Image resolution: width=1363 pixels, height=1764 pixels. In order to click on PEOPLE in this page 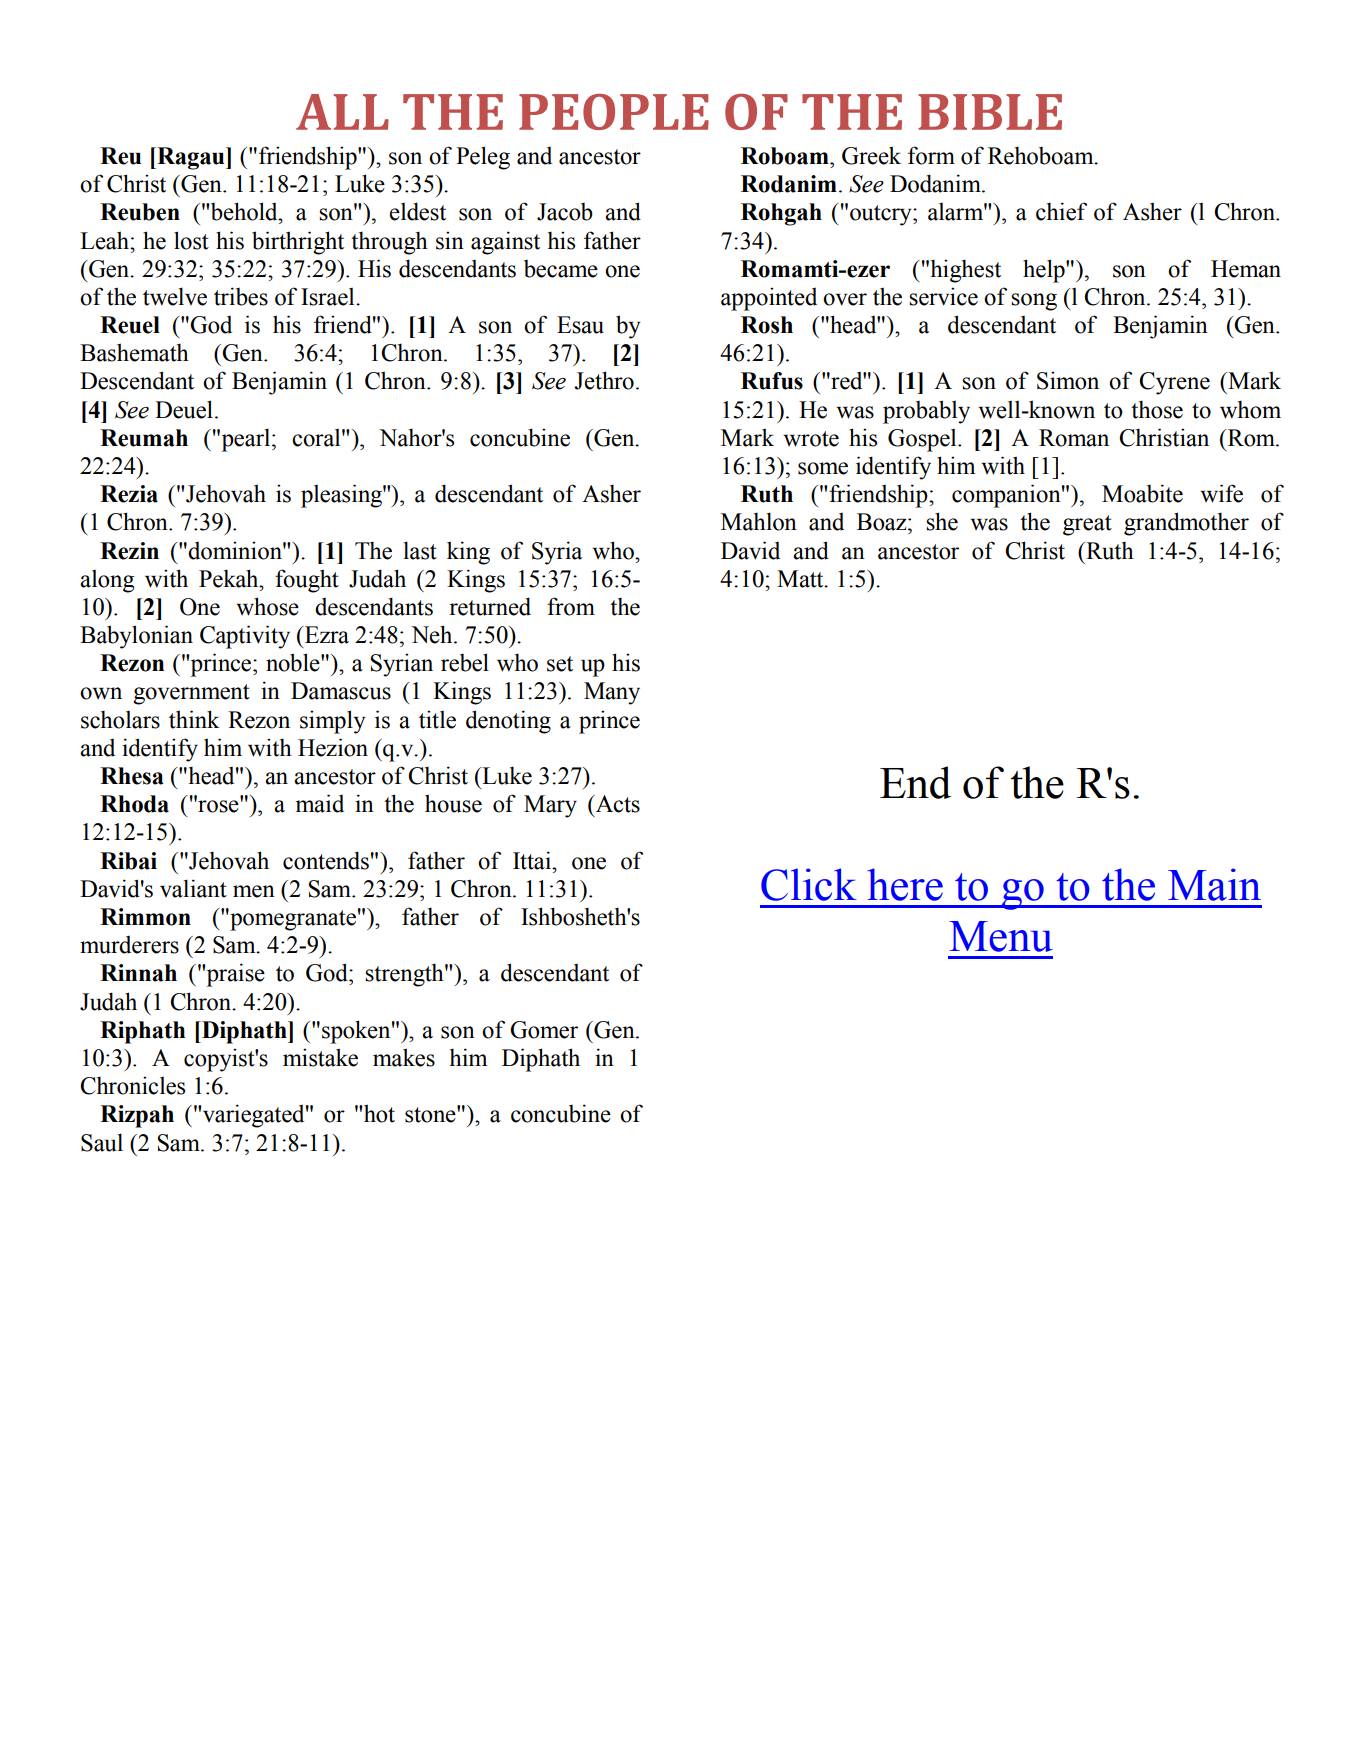, I will do `click(614, 112)`.
